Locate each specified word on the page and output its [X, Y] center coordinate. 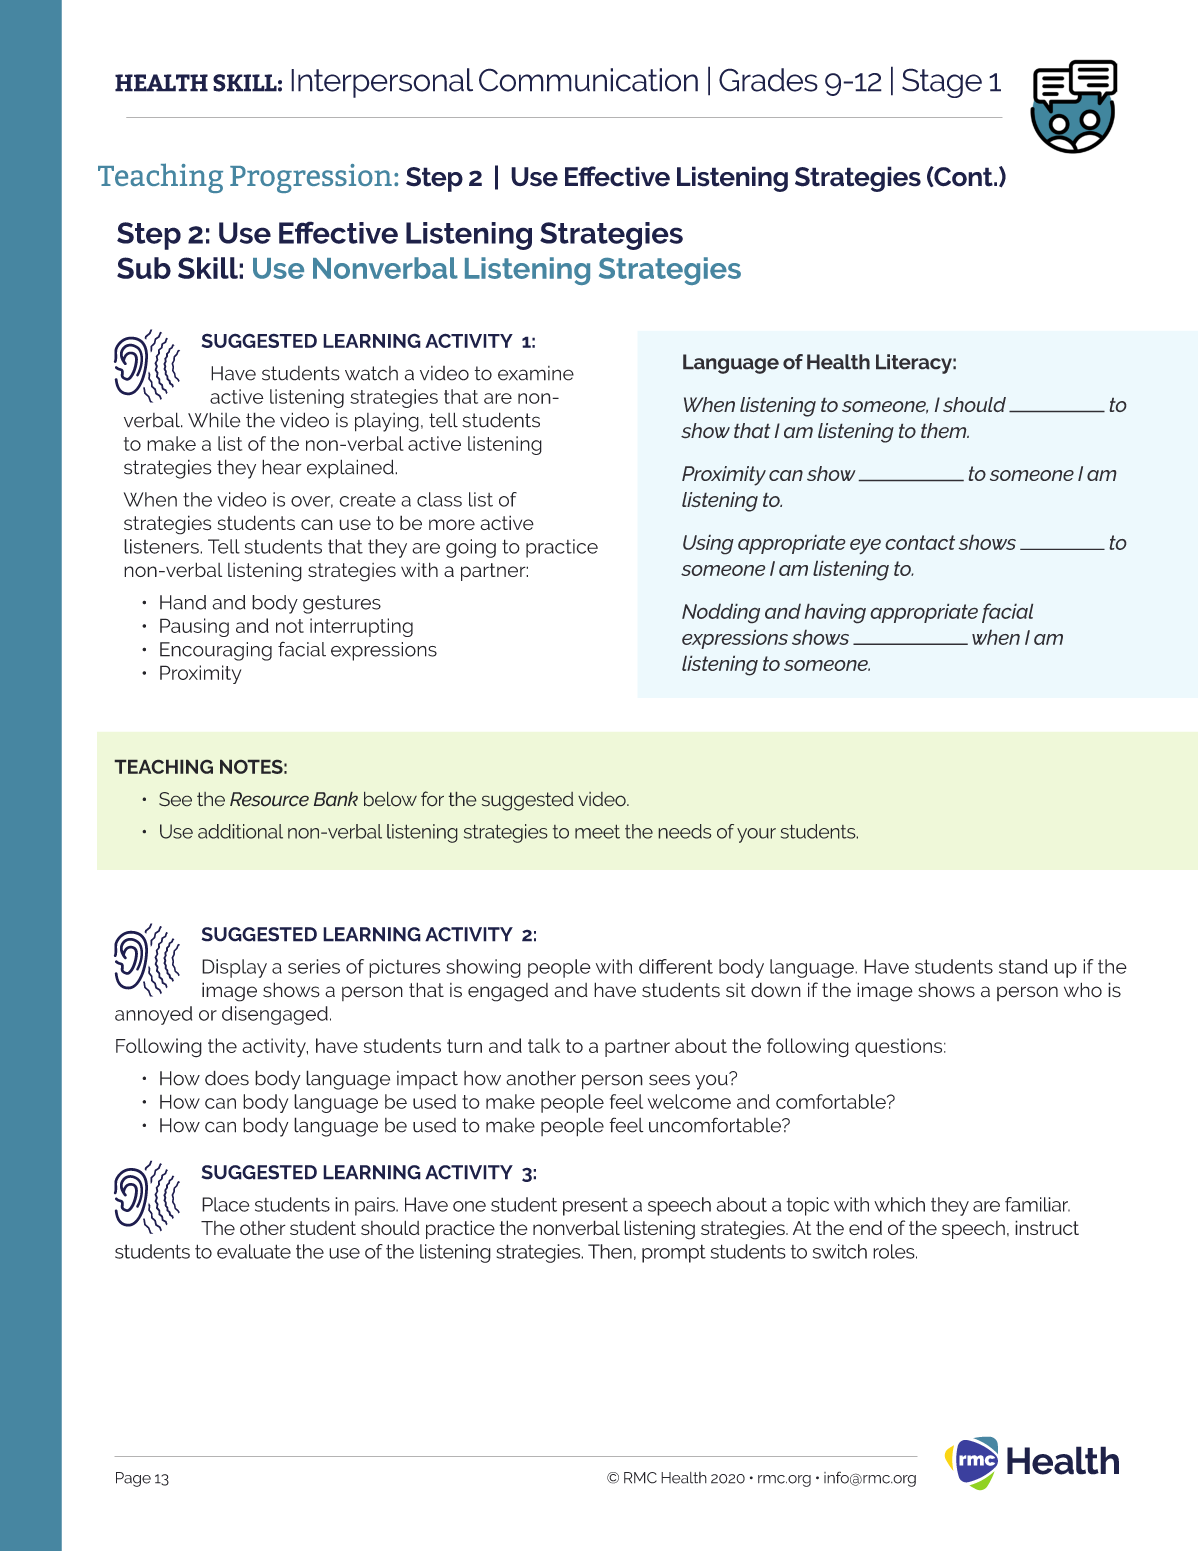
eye [865, 547]
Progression [311, 178]
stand [1023, 966]
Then [610, 1251]
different [676, 966]
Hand [183, 602]
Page [133, 1479]
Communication [588, 80]
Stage [942, 83]
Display [234, 968]
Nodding [721, 613]
